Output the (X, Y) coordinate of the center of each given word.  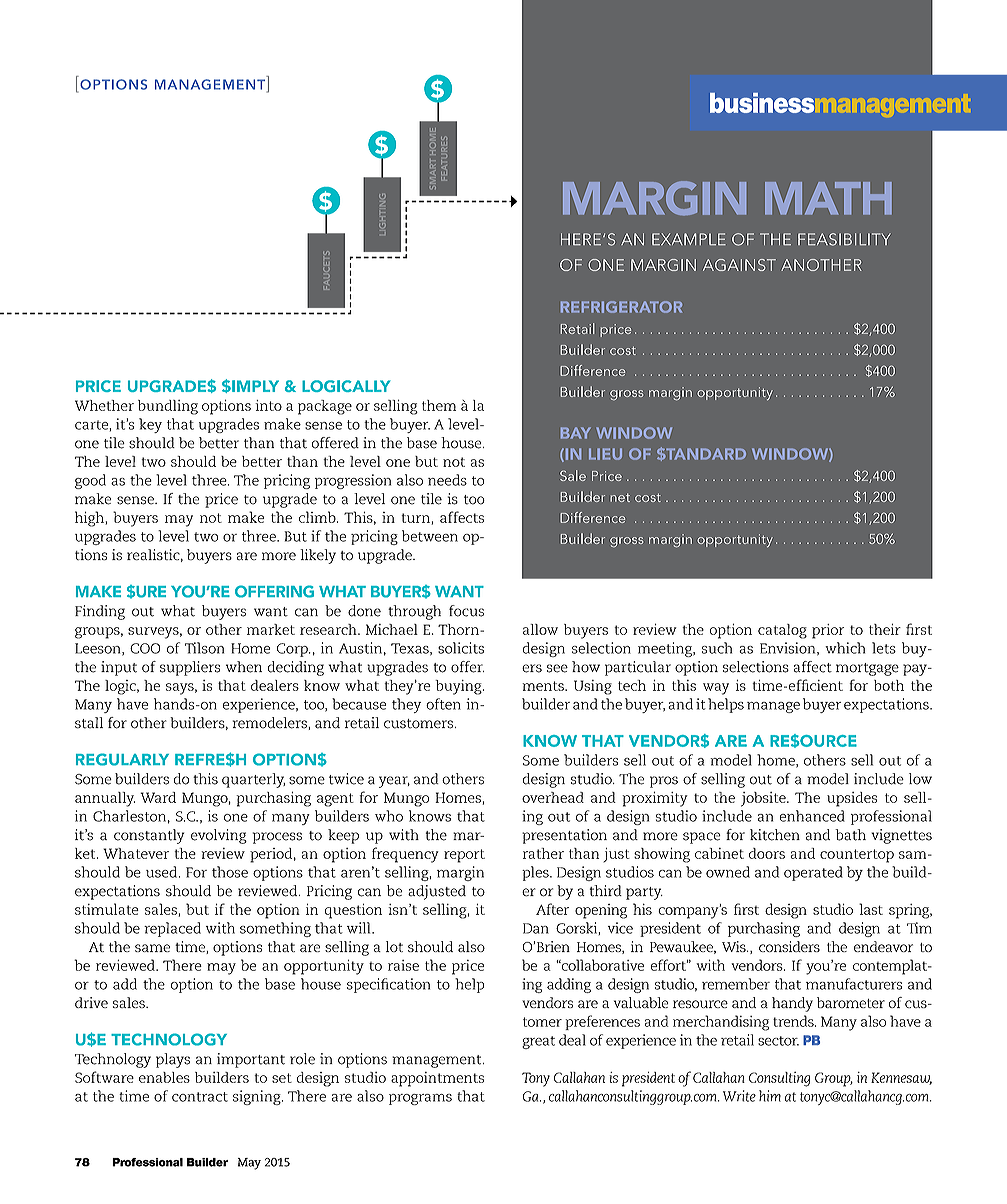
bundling (168, 407)
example (689, 239)
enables (164, 1077)
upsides (852, 799)
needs (447, 480)
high (90, 519)
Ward (158, 797)
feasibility (844, 239)
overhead (553, 797)
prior (828, 631)
